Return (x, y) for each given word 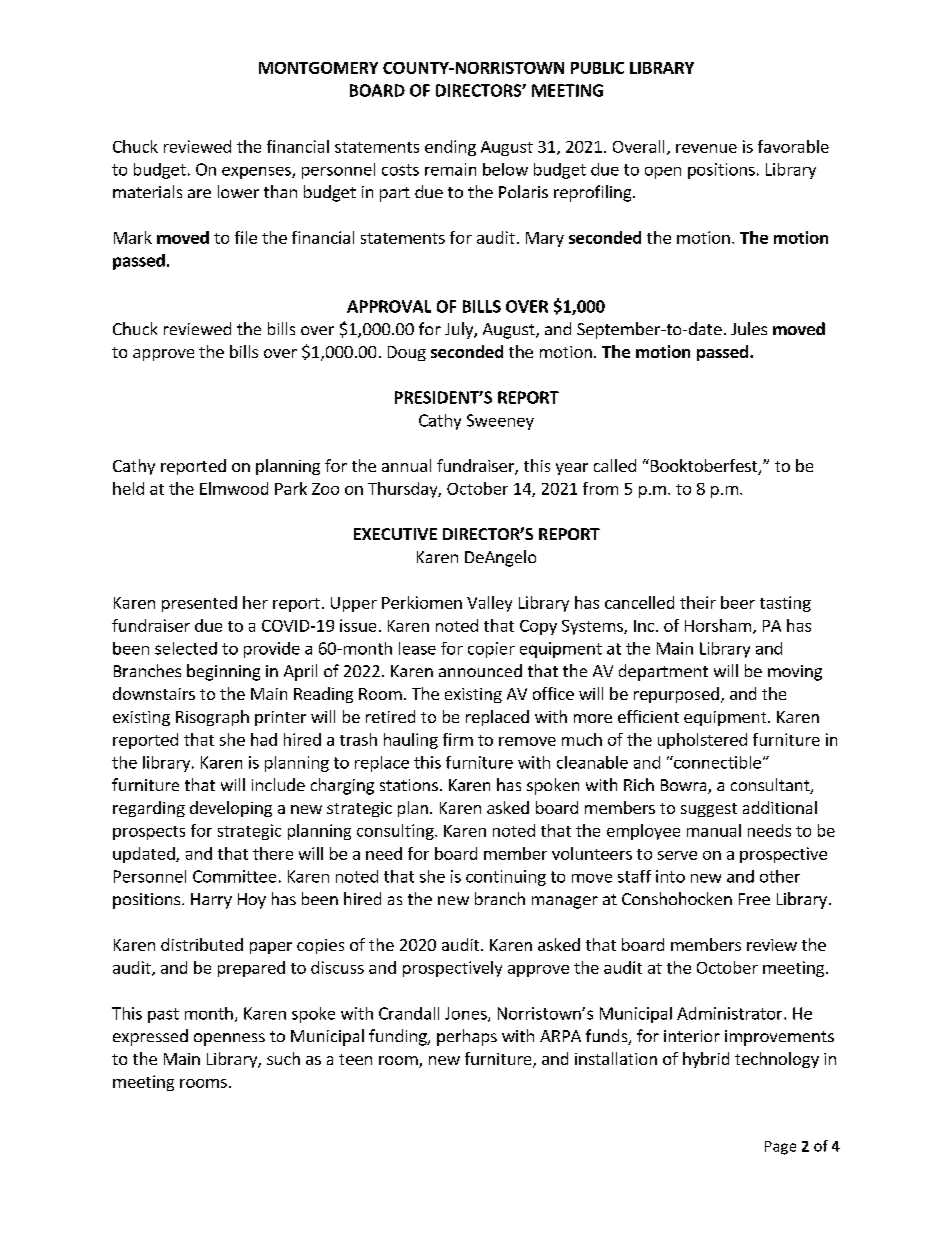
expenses (257, 173)
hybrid (706, 1060)
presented (199, 604)
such (283, 1058)
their (698, 602)
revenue (706, 148)
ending (450, 148)
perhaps (467, 1037)
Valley (489, 604)
